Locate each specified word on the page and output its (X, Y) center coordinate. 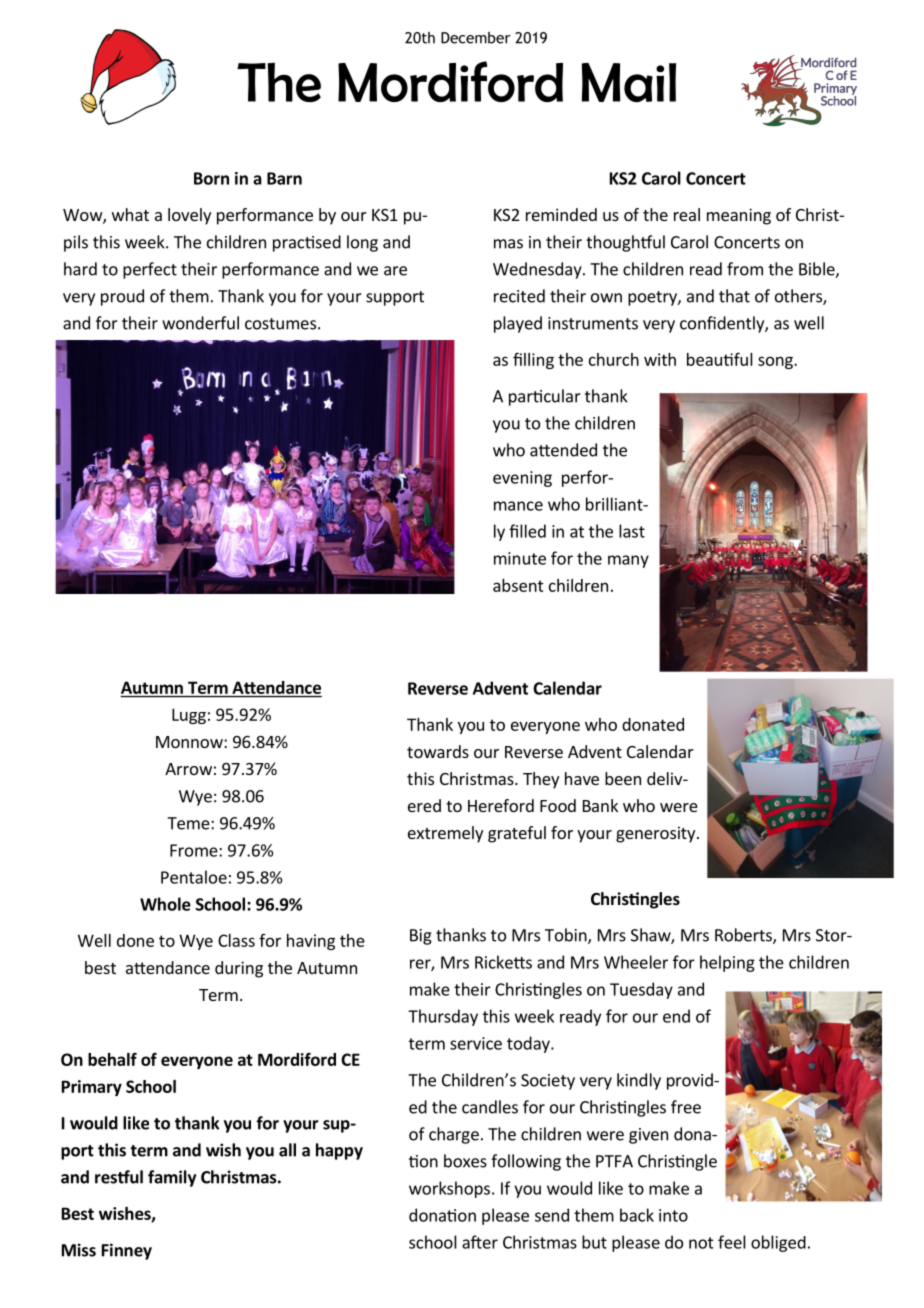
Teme (189, 823)
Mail (629, 82)
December (476, 38)
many (628, 561)
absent (518, 585)
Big (421, 937)
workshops (449, 1189)
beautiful (720, 359)
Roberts (744, 936)
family (172, 1178)
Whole (165, 904)
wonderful (200, 323)
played (518, 324)
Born (211, 178)
